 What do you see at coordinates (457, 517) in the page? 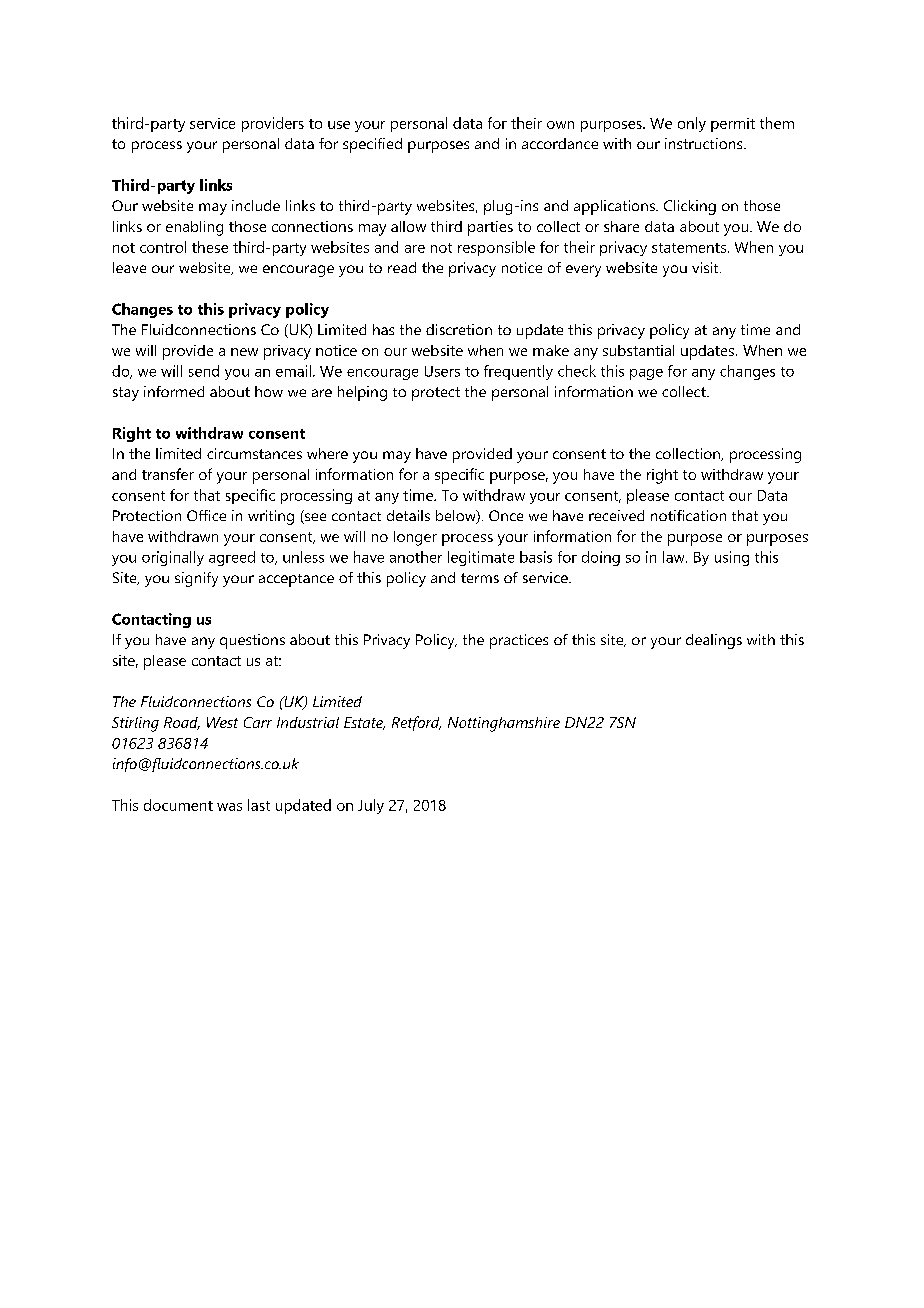
I see `below` at bounding box center [457, 517].
